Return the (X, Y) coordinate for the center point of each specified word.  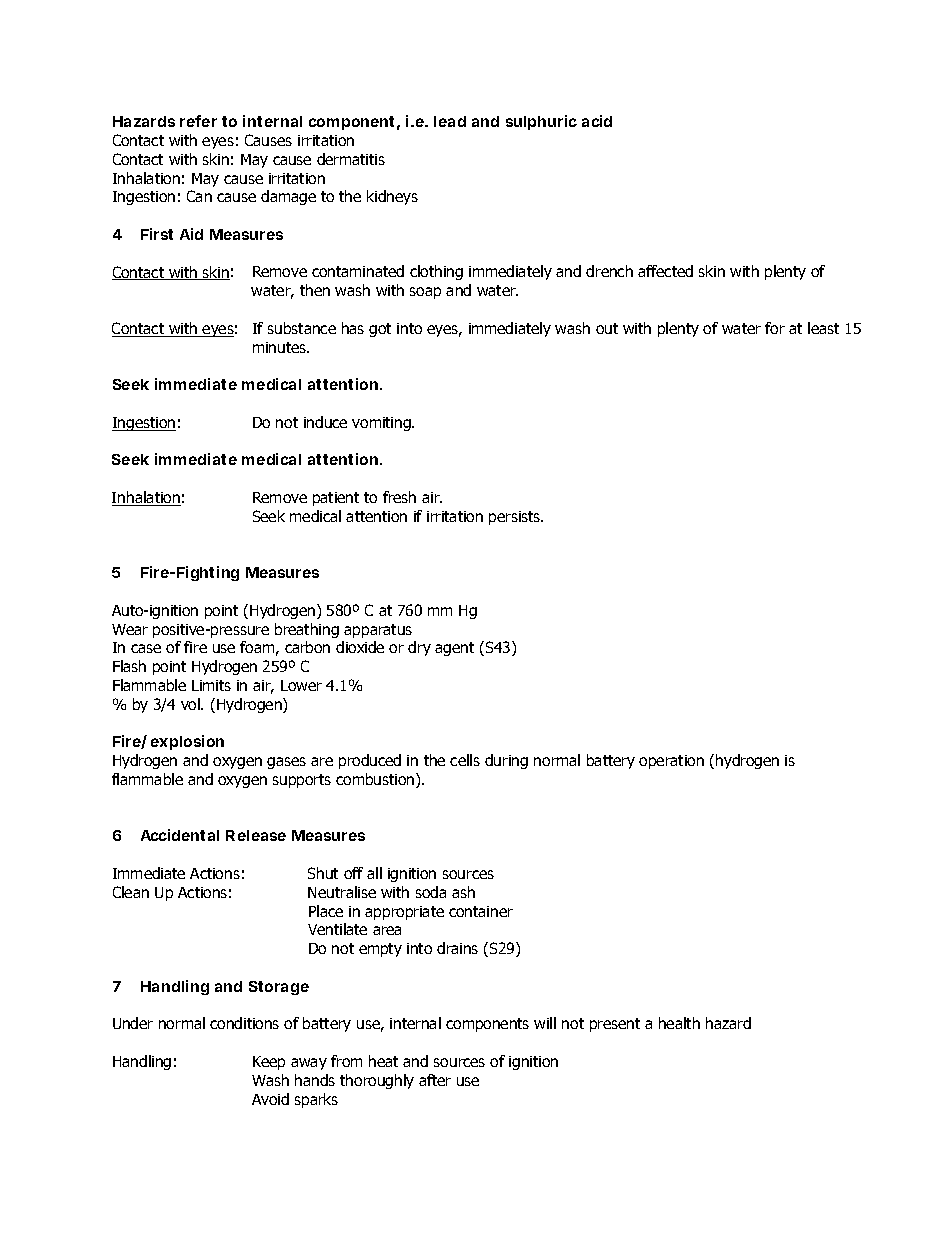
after (435, 1080)
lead (450, 121)
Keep (269, 1063)
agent (454, 649)
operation (671, 762)
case (146, 648)
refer (198, 121)
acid (597, 121)
